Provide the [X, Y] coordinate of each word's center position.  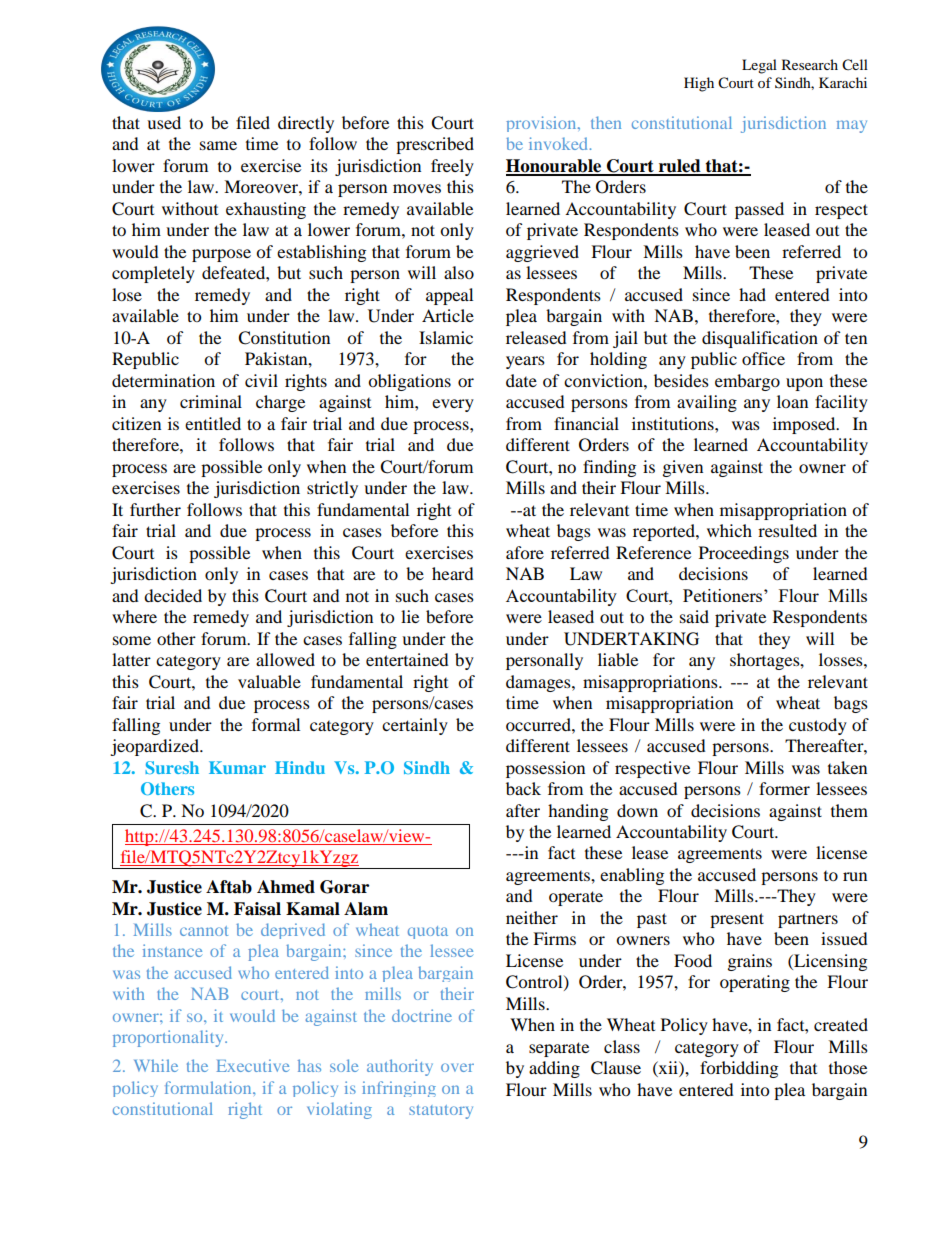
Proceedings [744, 554]
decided [173, 595]
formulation [209, 1087]
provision [542, 124]
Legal [759, 66]
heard [453, 573]
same [218, 145]
